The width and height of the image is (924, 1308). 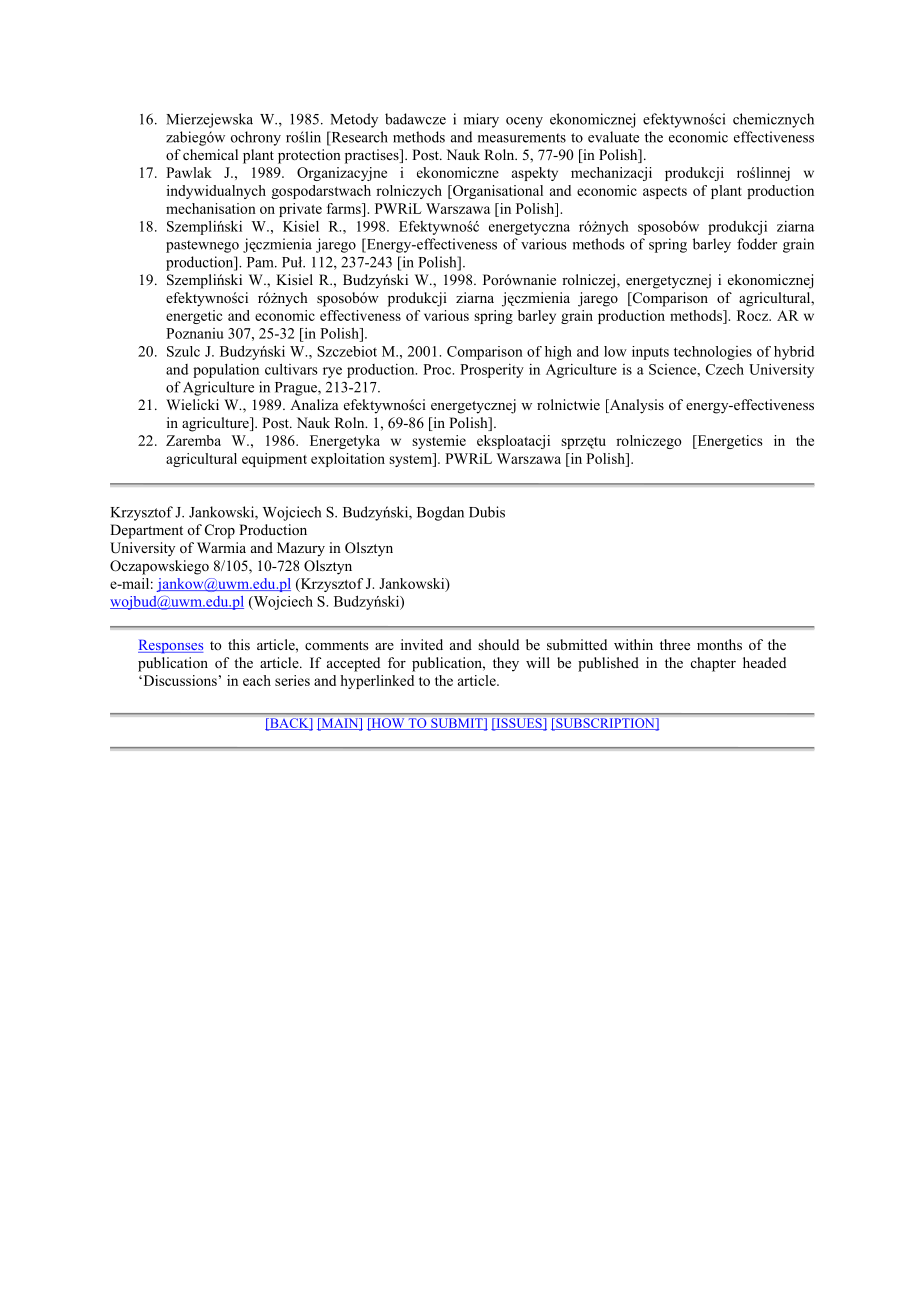 I want to click on Analysis, so click(x=635, y=406).
